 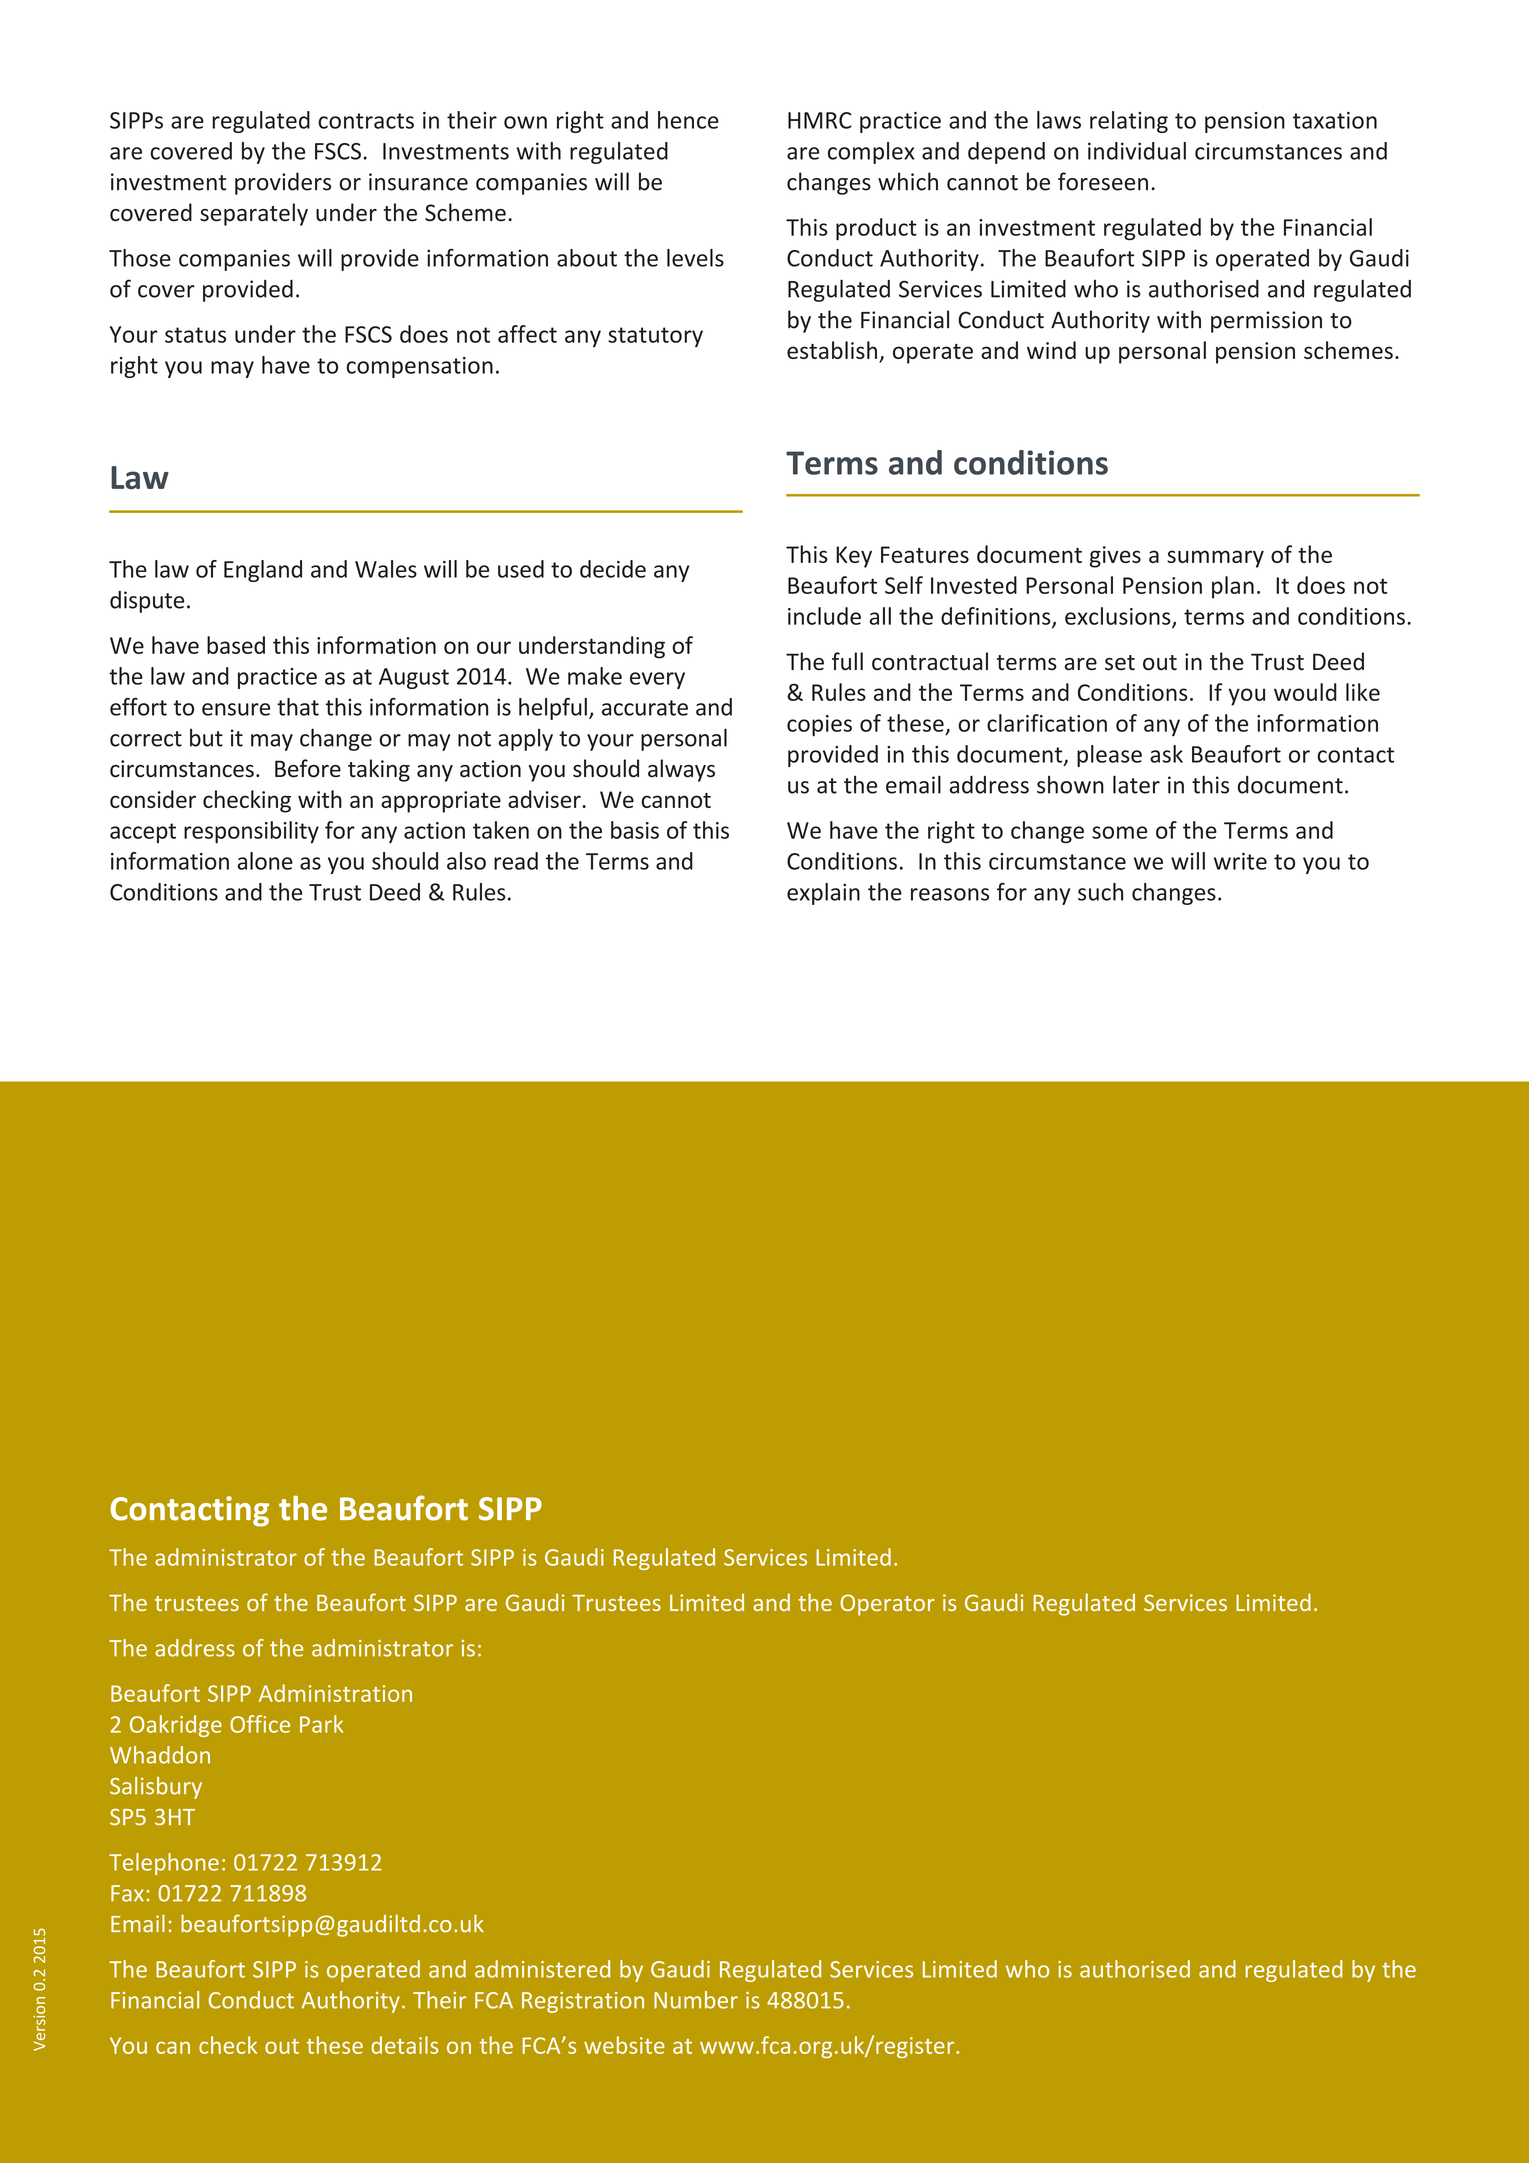 What do you see at coordinates (1137, 151) in the screenshot?
I see `individual` at bounding box center [1137, 151].
